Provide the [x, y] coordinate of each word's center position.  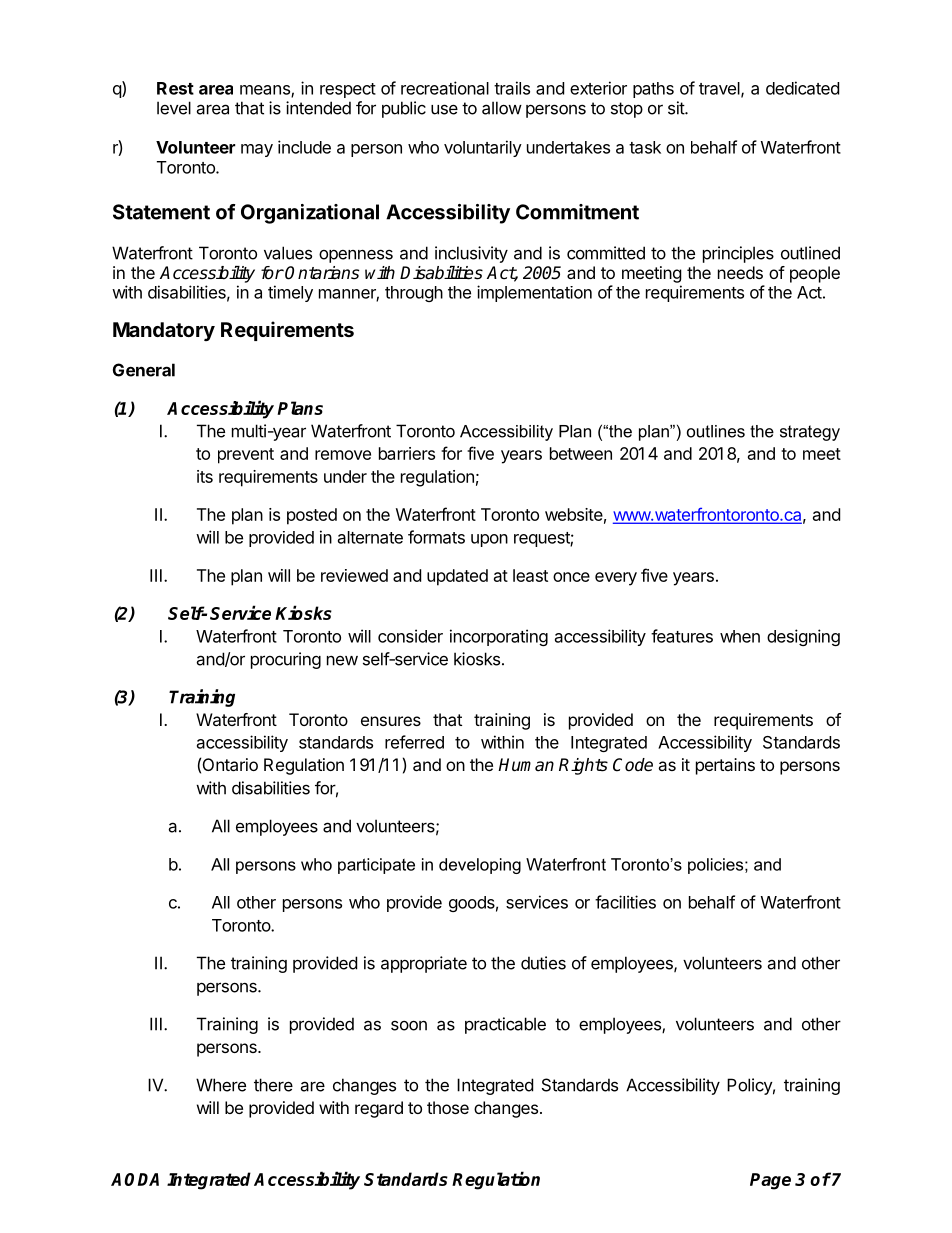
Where [221, 1085]
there [273, 1085]
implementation [534, 293]
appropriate [424, 964]
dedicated [802, 88]
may [257, 150]
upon [489, 540]
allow [502, 108]
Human [526, 765]
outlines [716, 431]
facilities [625, 902]
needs [740, 272]
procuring [286, 660]
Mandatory [164, 331]
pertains [725, 766]
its [205, 476]
